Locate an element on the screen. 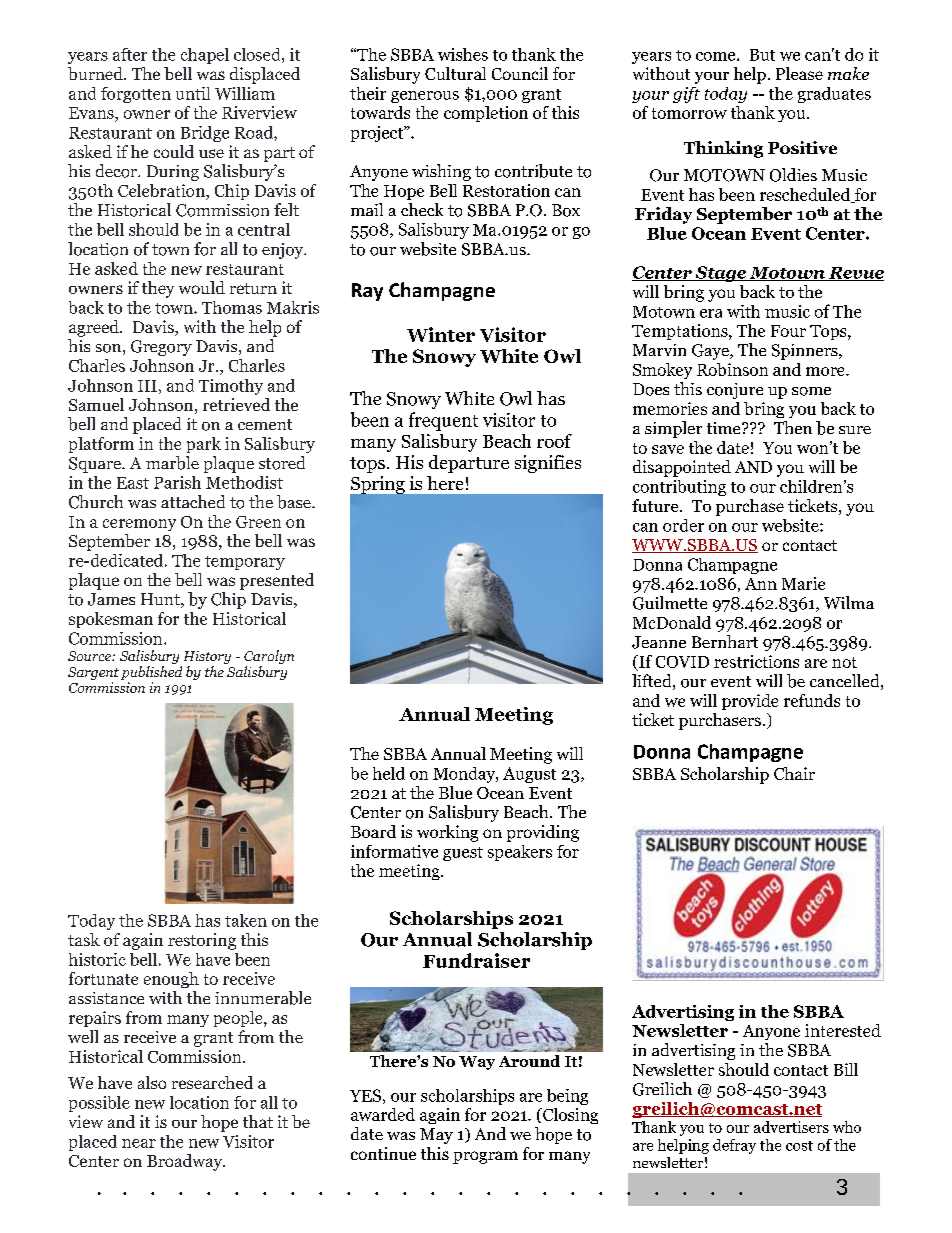  Gregory is located at coordinates (161, 348).
